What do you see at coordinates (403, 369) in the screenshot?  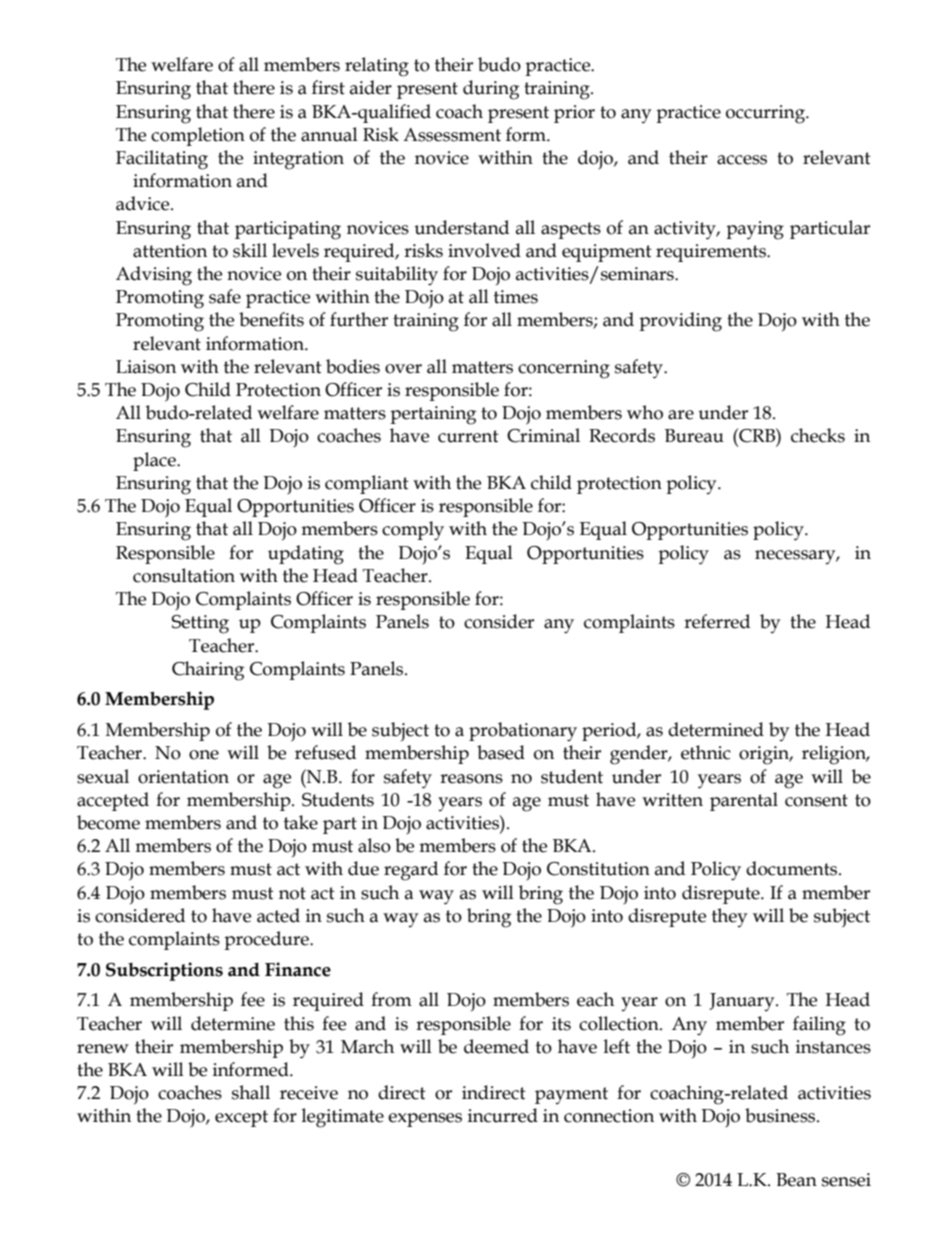 I see `over` at bounding box center [403, 369].
